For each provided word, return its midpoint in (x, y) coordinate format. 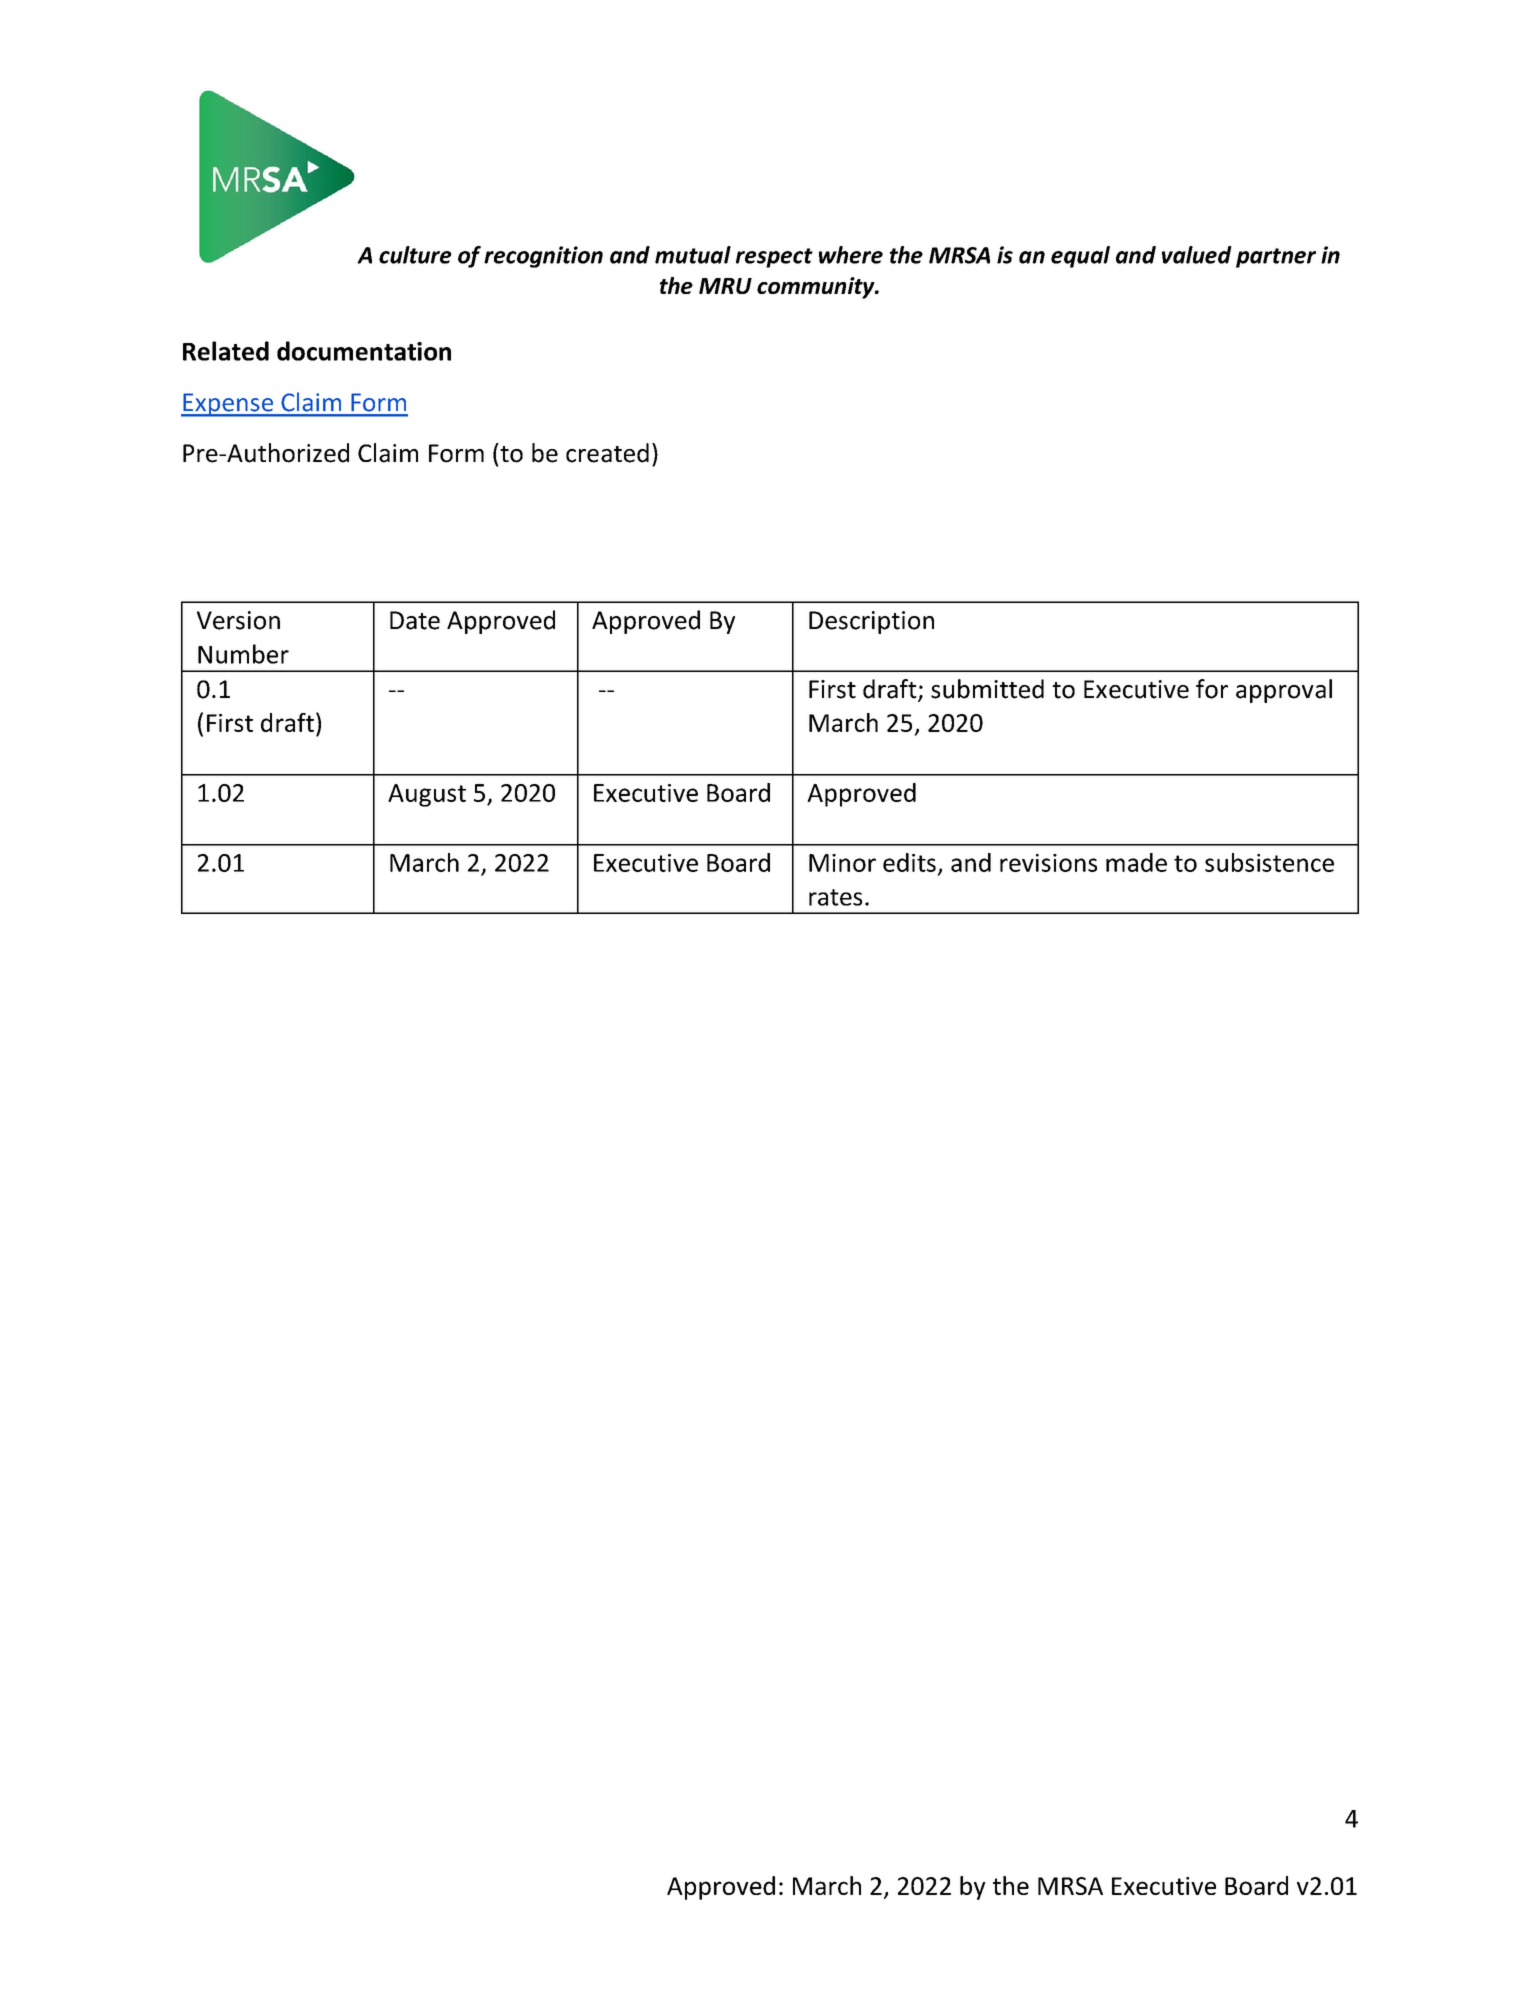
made (1136, 862)
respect (774, 258)
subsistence (1269, 862)
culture (415, 255)
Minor (842, 863)
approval (1284, 691)
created (607, 453)
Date (415, 620)
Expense (228, 405)
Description (871, 622)
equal (1080, 257)
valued (1197, 255)
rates (835, 897)
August (427, 795)
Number (243, 654)
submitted (987, 689)
